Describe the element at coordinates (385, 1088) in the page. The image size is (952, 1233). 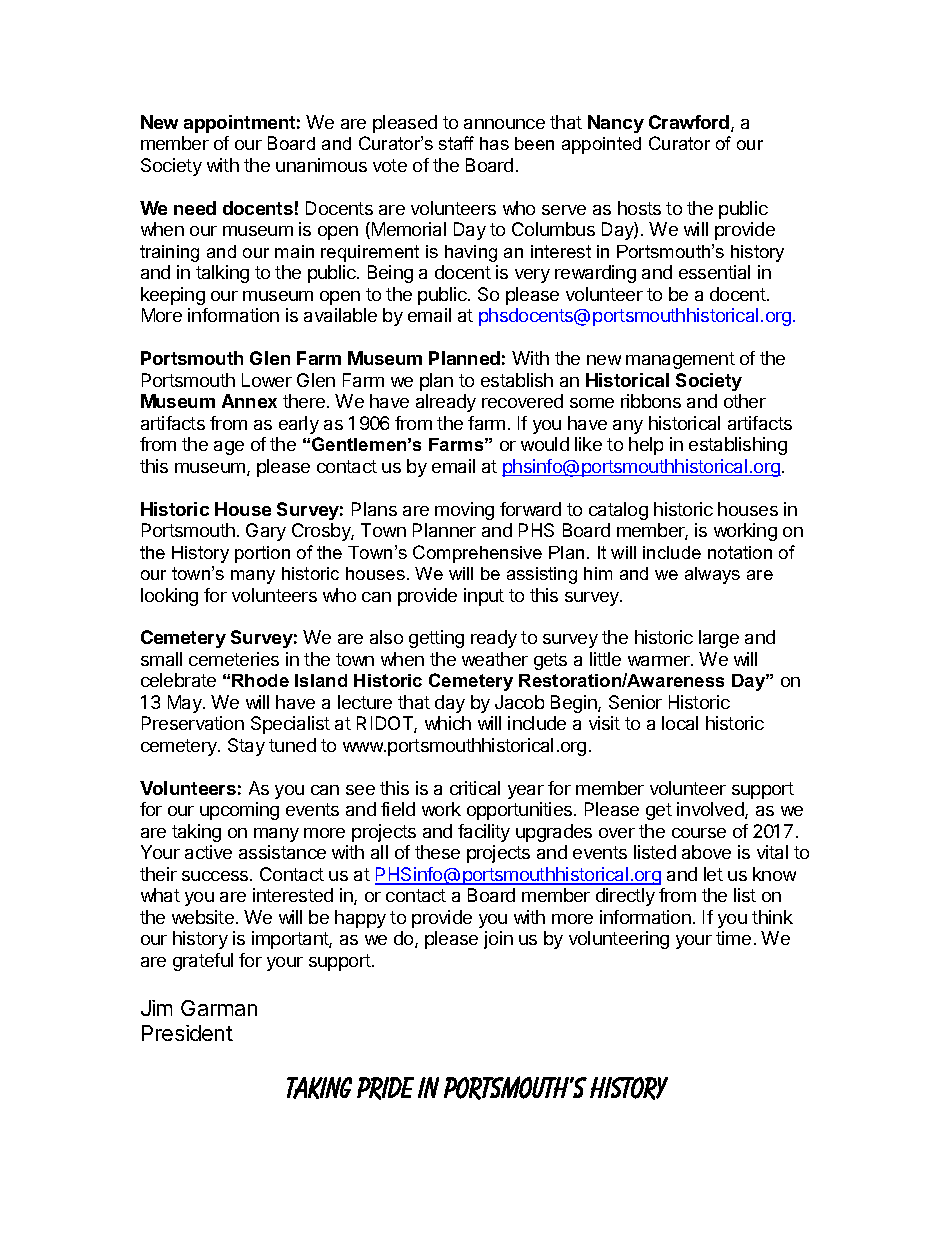
I see `Pride` at that location.
